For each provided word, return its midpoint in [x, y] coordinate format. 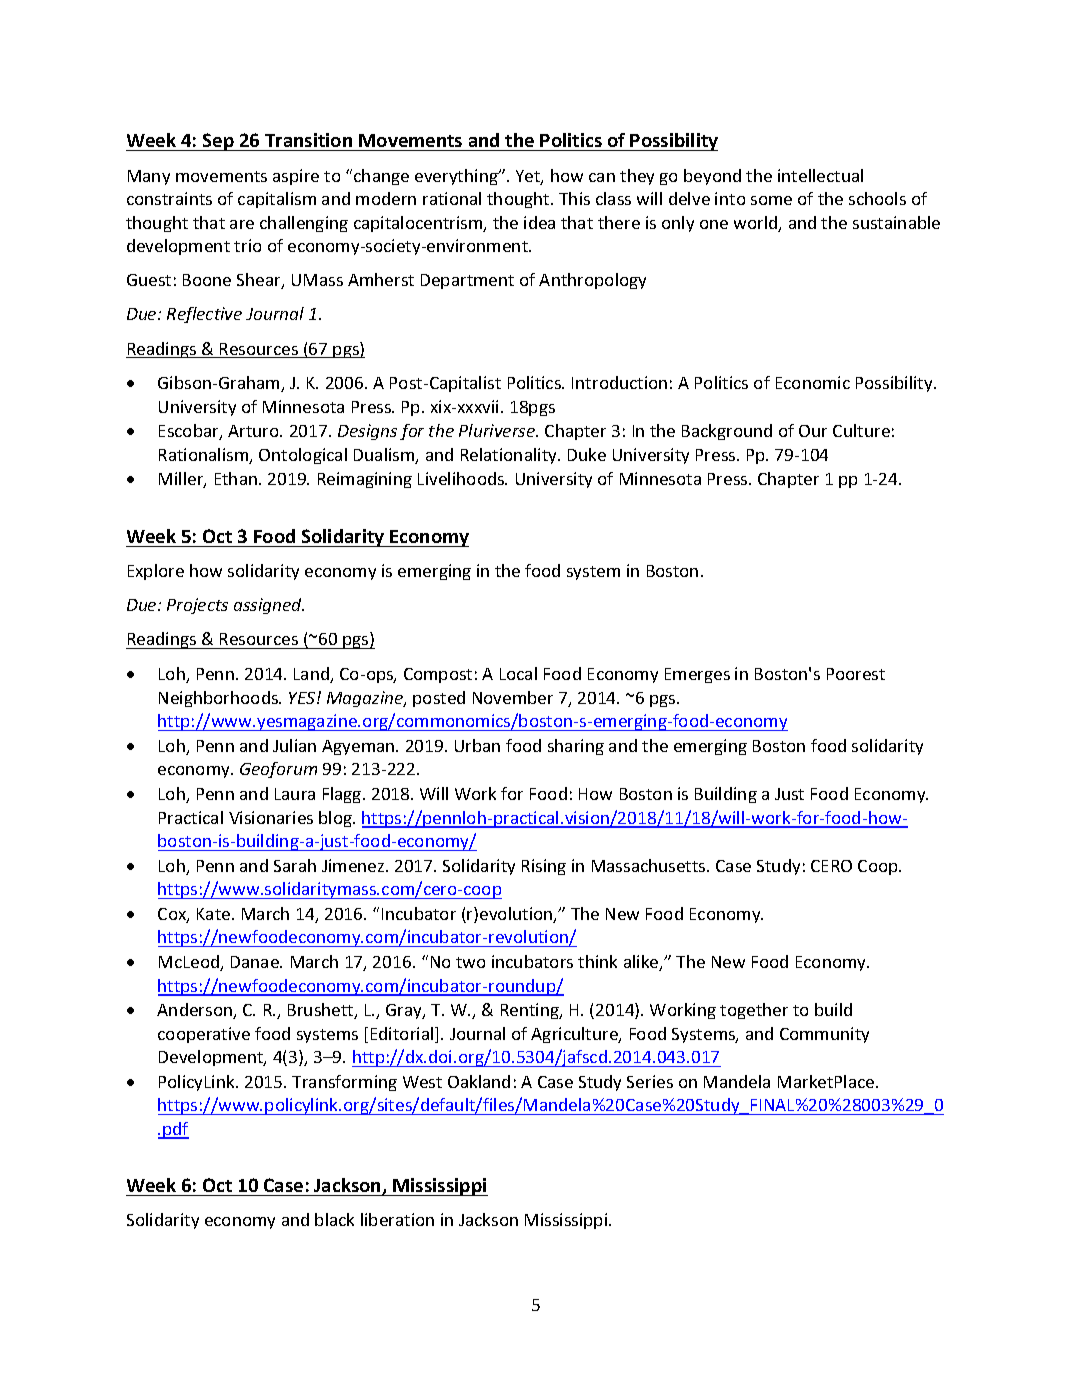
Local [518, 673]
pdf [175, 1130]
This [574, 198]
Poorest [856, 674]
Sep [218, 142]
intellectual [820, 175]
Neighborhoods [219, 699]
